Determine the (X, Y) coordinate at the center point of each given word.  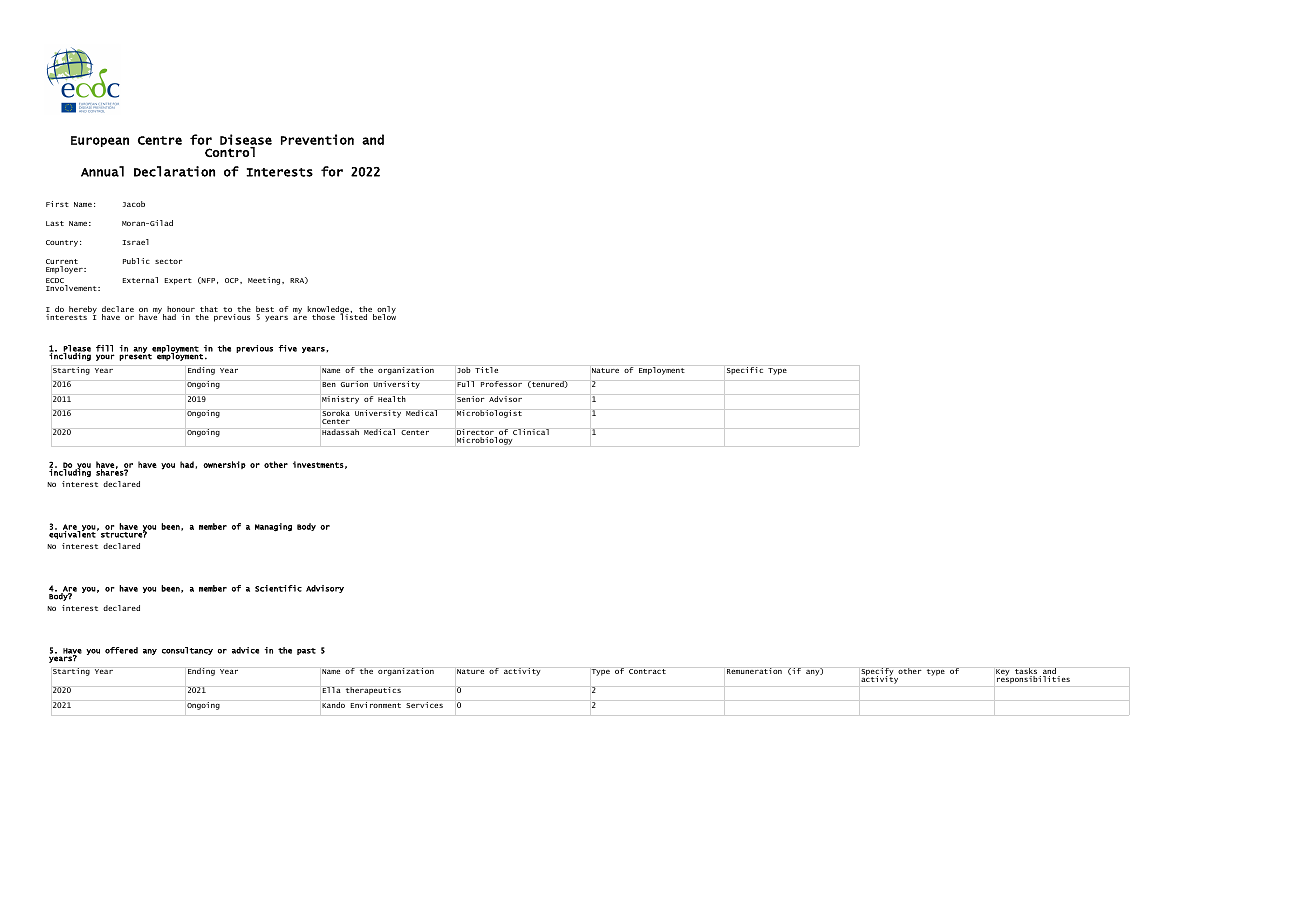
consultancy (187, 651)
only (385, 311)
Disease (246, 139)
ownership (224, 465)
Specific (745, 371)
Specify (878, 673)
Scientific (278, 588)
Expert (178, 281)
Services (424, 705)
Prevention (317, 139)
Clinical (531, 432)
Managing (273, 527)
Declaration (174, 171)
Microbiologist (489, 414)
